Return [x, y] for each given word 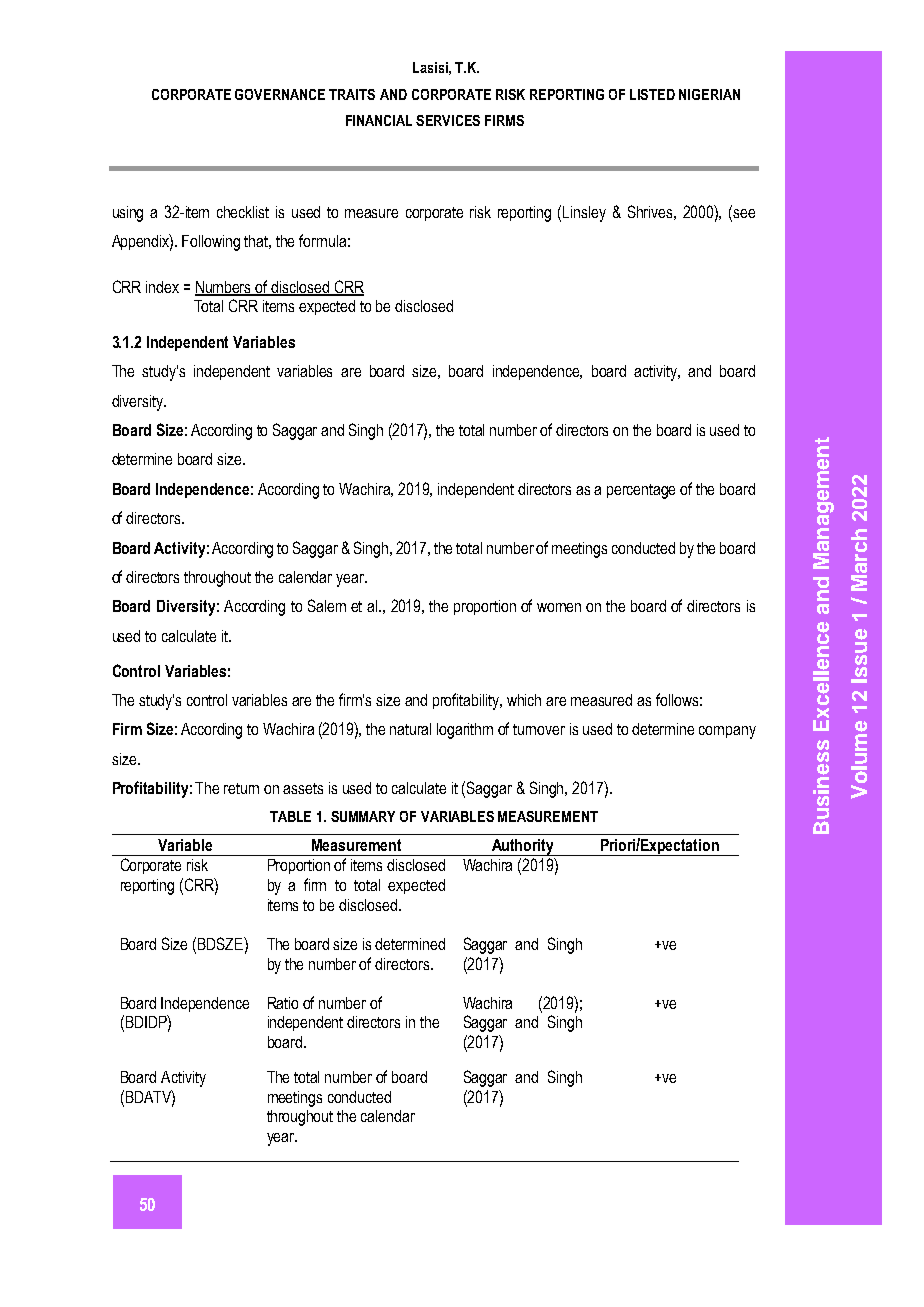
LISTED [652, 94]
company [727, 732]
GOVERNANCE [280, 94]
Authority [523, 847]
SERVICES [448, 120]
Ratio [283, 1003]
